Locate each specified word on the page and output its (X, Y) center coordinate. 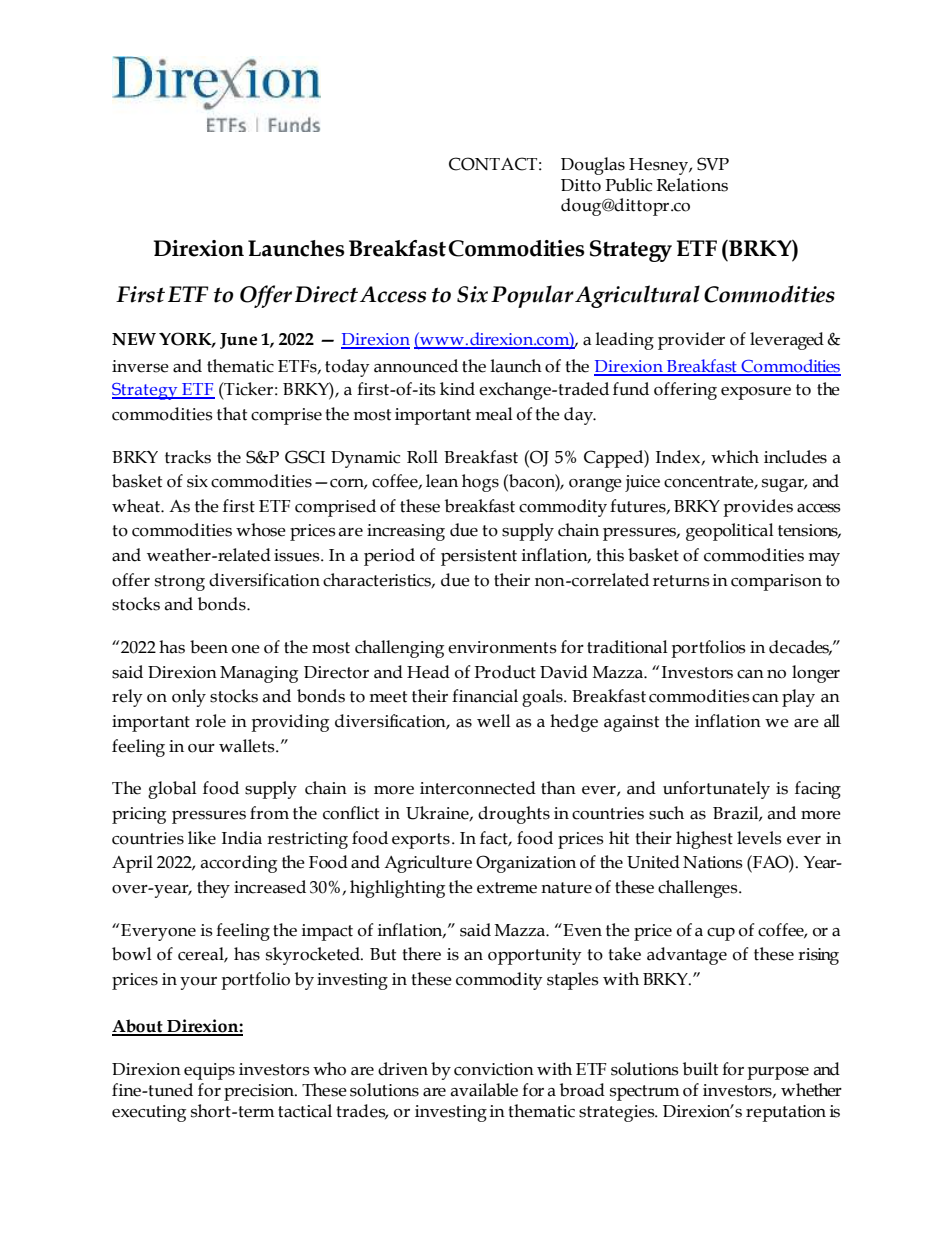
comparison (776, 582)
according (239, 864)
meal (494, 414)
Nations (713, 862)
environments (502, 647)
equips (209, 1071)
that (232, 414)
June (238, 341)
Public (628, 185)
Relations (692, 185)
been (209, 647)
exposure (756, 393)
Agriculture (428, 864)
